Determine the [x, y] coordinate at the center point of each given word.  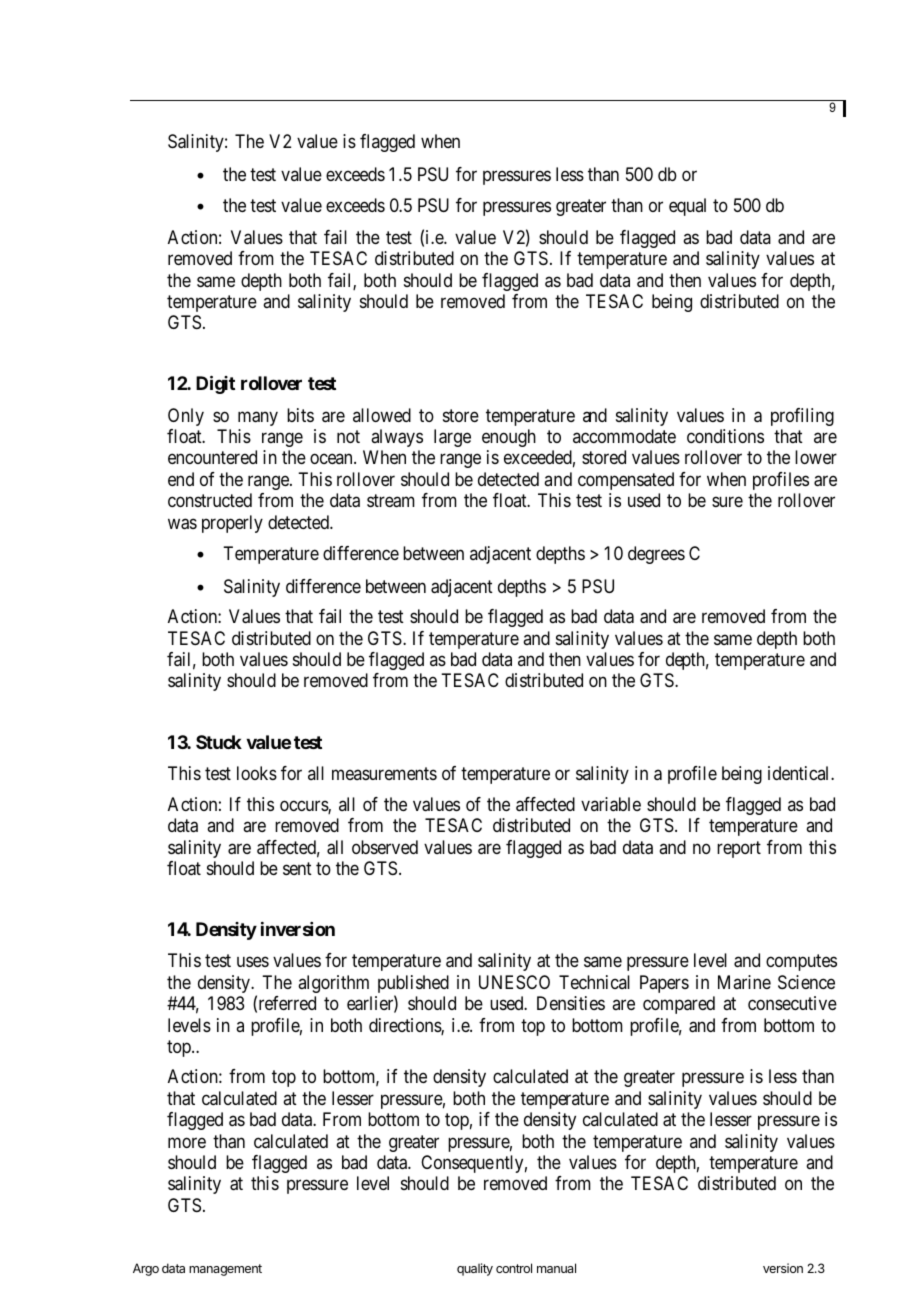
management [225, 1270]
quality [475, 1269]
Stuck [219, 742]
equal [687, 207]
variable [611, 804]
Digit [215, 384]
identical [800, 773]
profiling [802, 417]
